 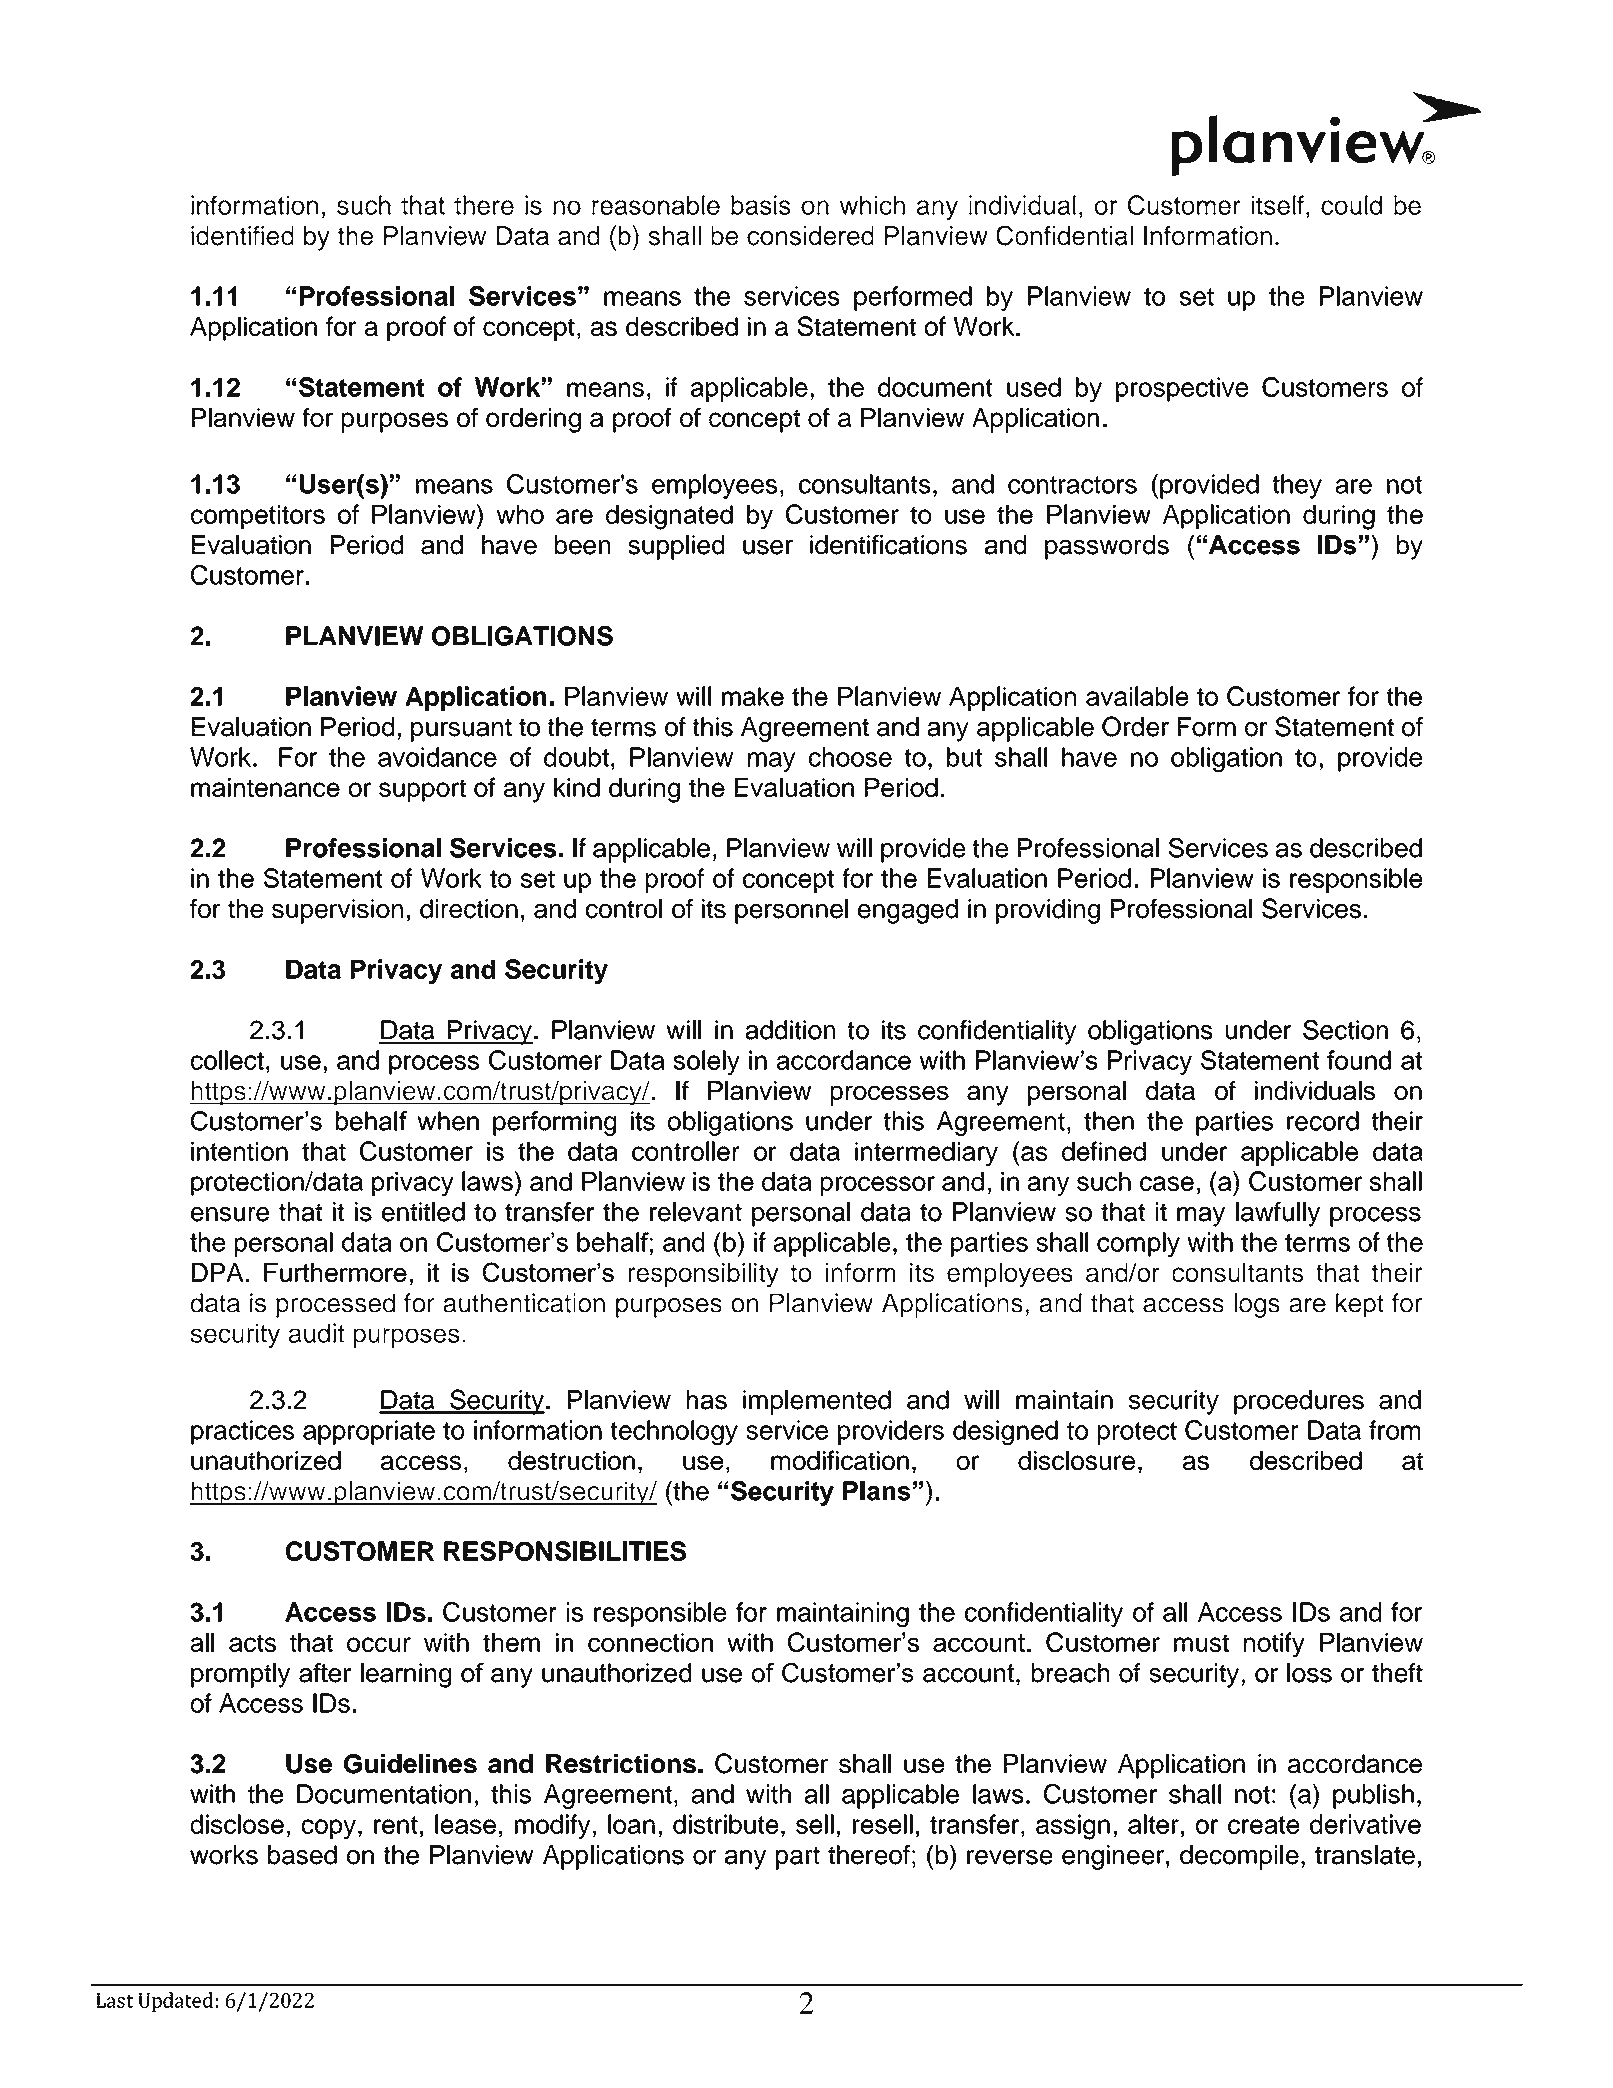 I want to click on Updated, so click(x=175, y=2002).
